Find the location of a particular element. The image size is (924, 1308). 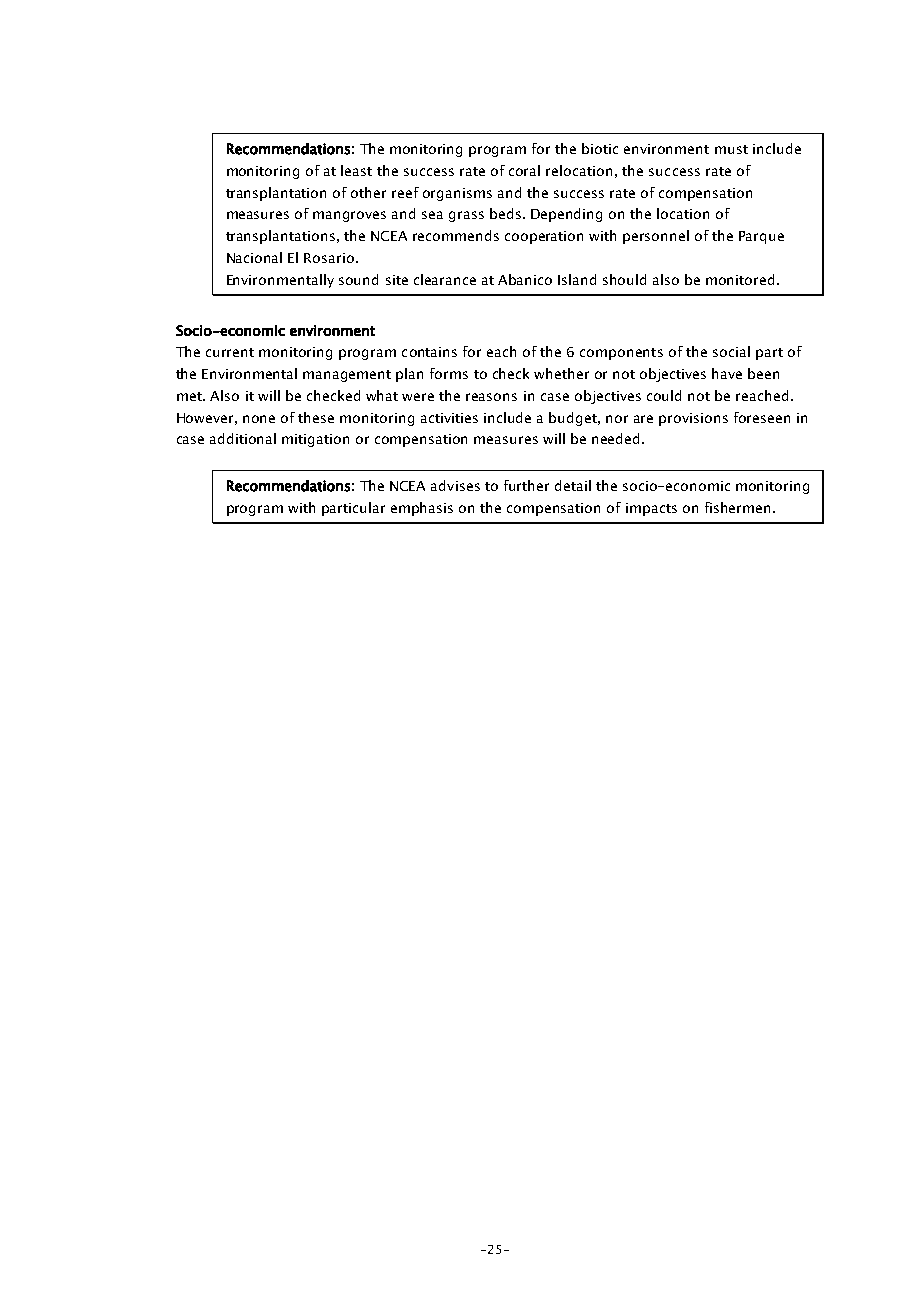

must is located at coordinates (731, 149).
